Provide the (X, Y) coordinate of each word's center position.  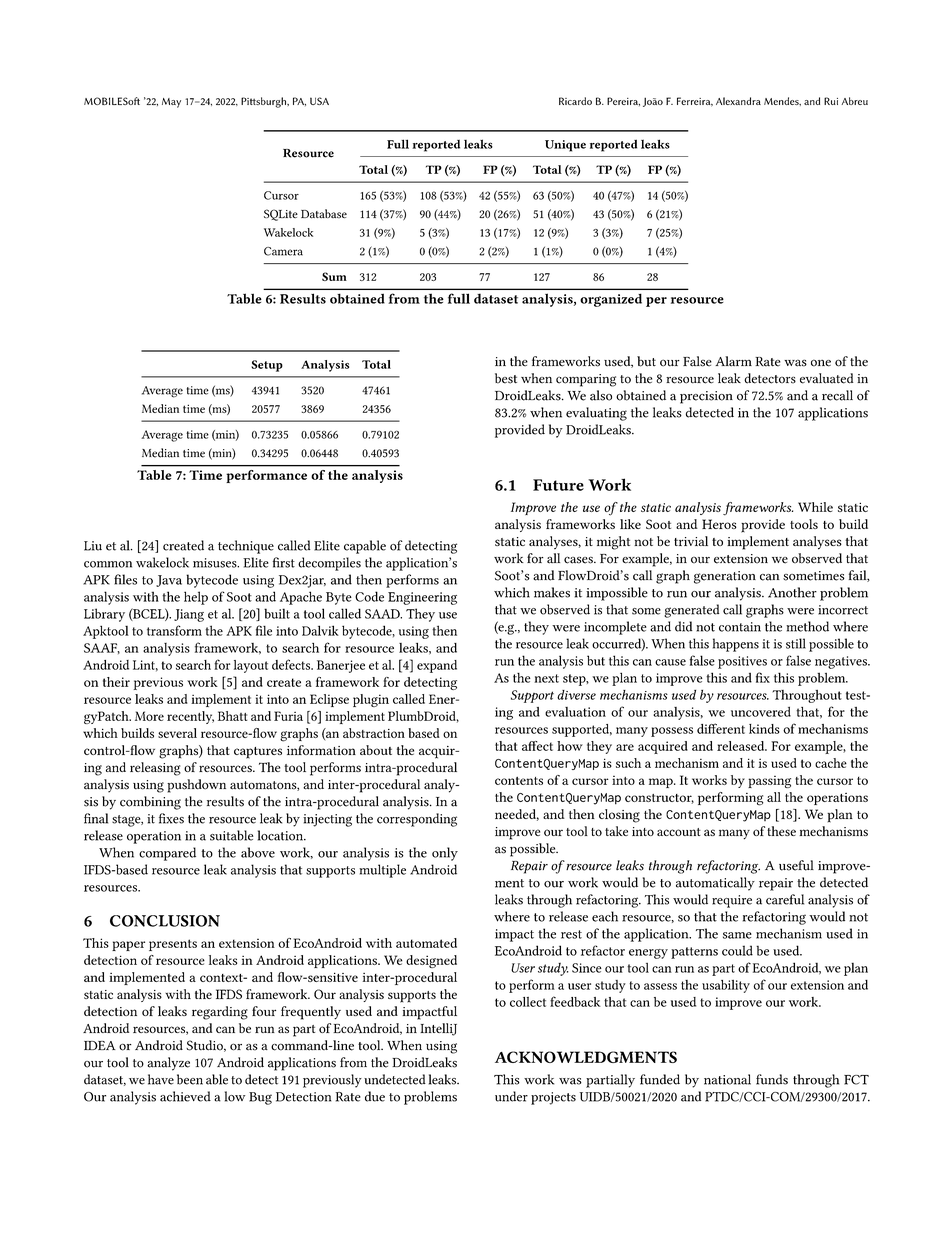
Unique (565, 146)
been (190, 1079)
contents (519, 781)
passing (769, 782)
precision (706, 397)
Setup (267, 366)
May (171, 103)
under (511, 1096)
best (506, 378)
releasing (155, 769)
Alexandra (738, 101)
